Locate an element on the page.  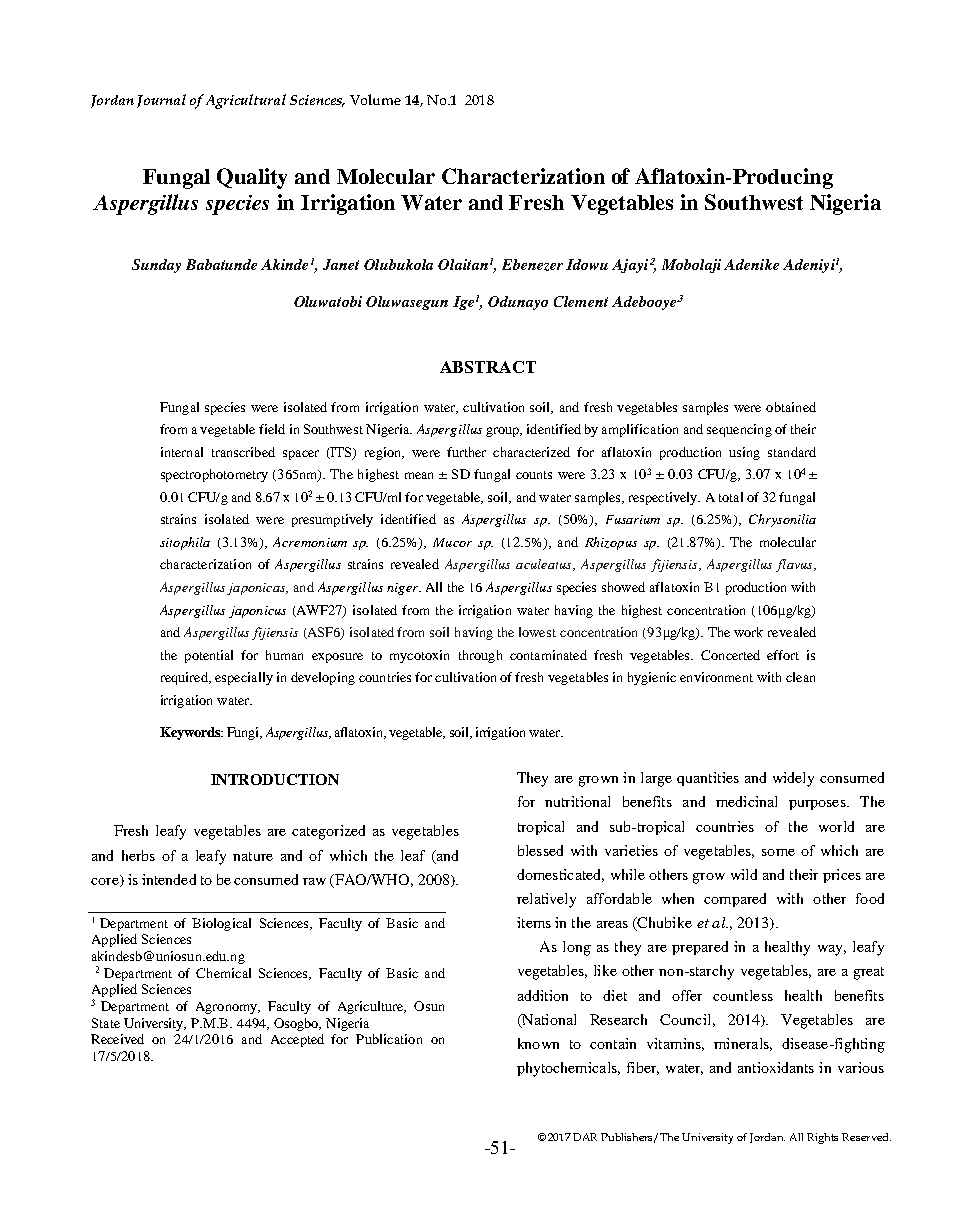
lowest is located at coordinates (537, 632).
